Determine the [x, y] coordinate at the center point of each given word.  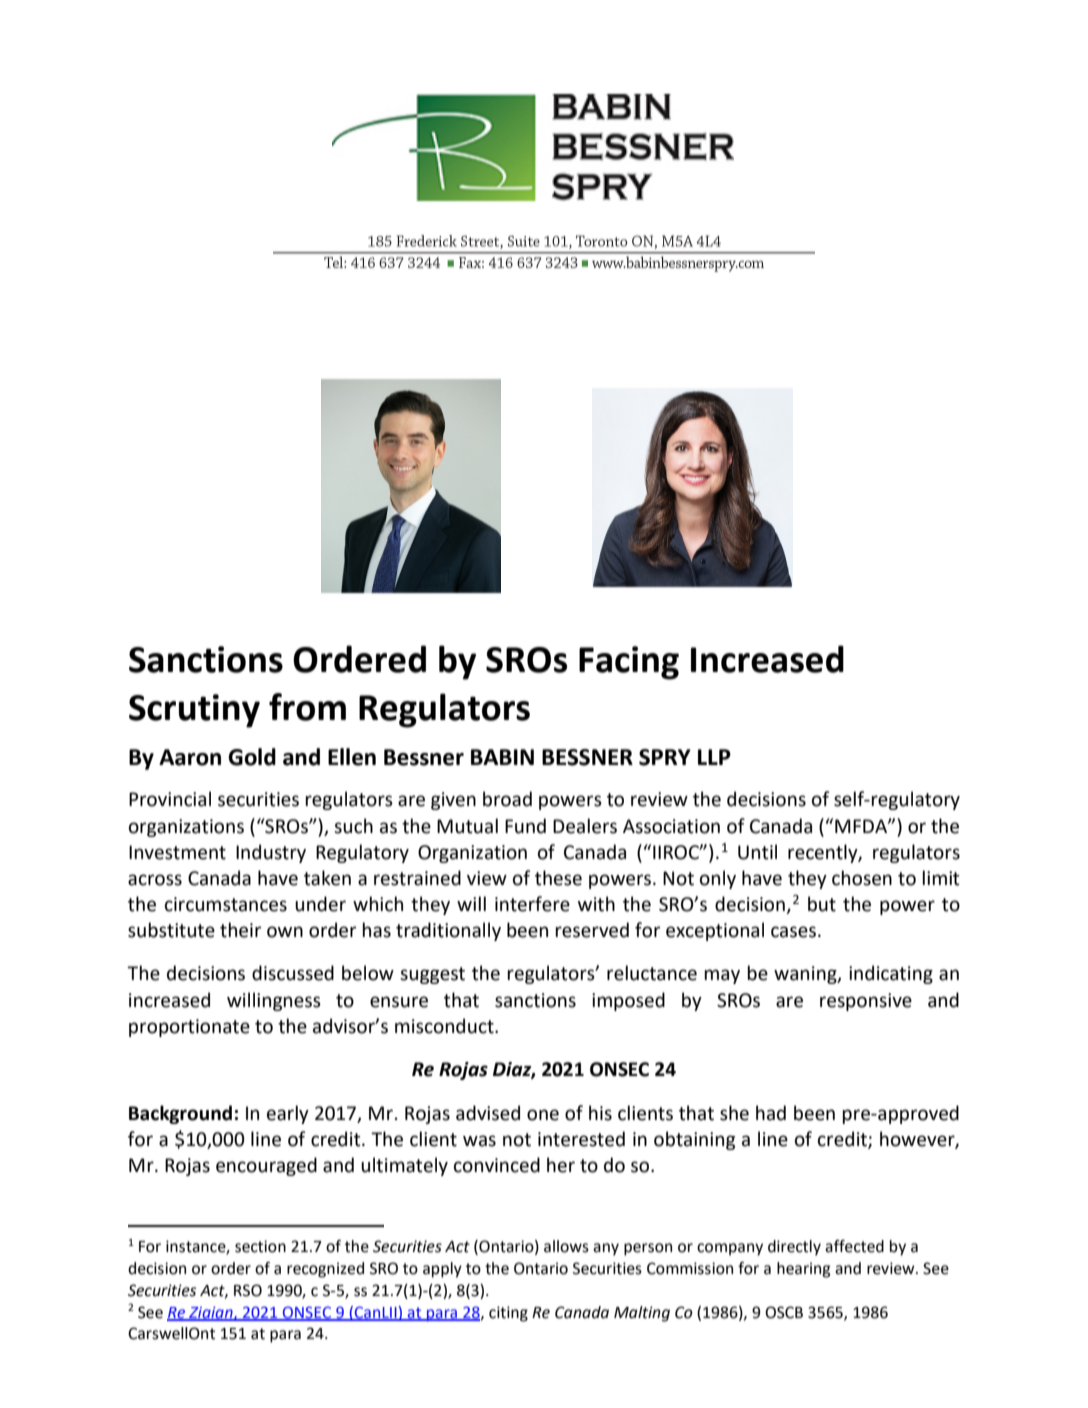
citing [508, 1314]
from [307, 707]
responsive [866, 1002]
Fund [525, 826]
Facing [629, 663]
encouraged [266, 1166]
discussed [293, 973]
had [771, 1113]
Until [757, 852]
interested [581, 1139]
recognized [325, 1270]
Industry [271, 853]
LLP [714, 757]
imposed [628, 1001]
